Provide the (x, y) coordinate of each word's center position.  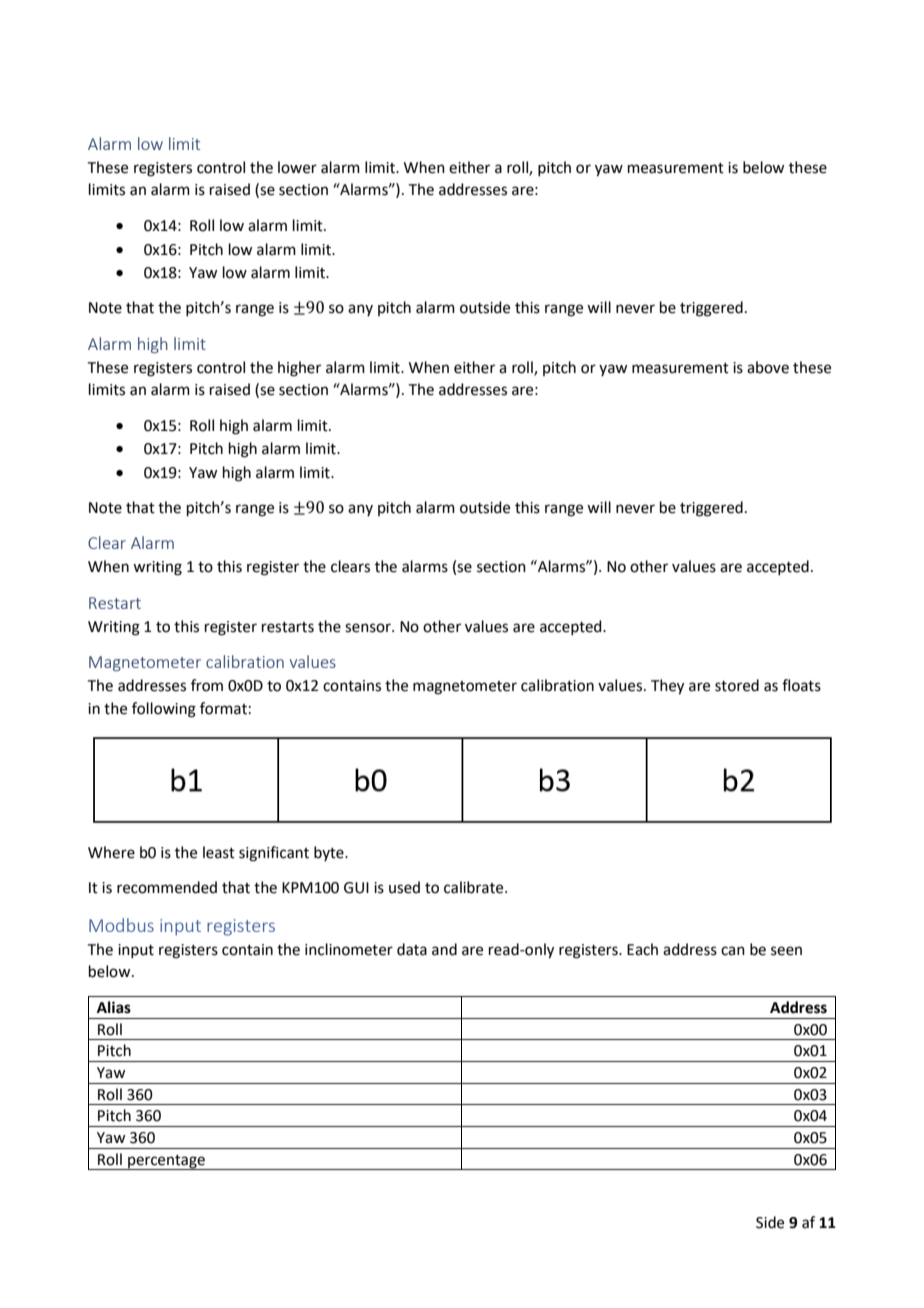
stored (737, 685)
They (667, 687)
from (207, 685)
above (768, 367)
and (444, 949)
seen (786, 951)
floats (801, 685)
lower (297, 167)
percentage (166, 1162)
